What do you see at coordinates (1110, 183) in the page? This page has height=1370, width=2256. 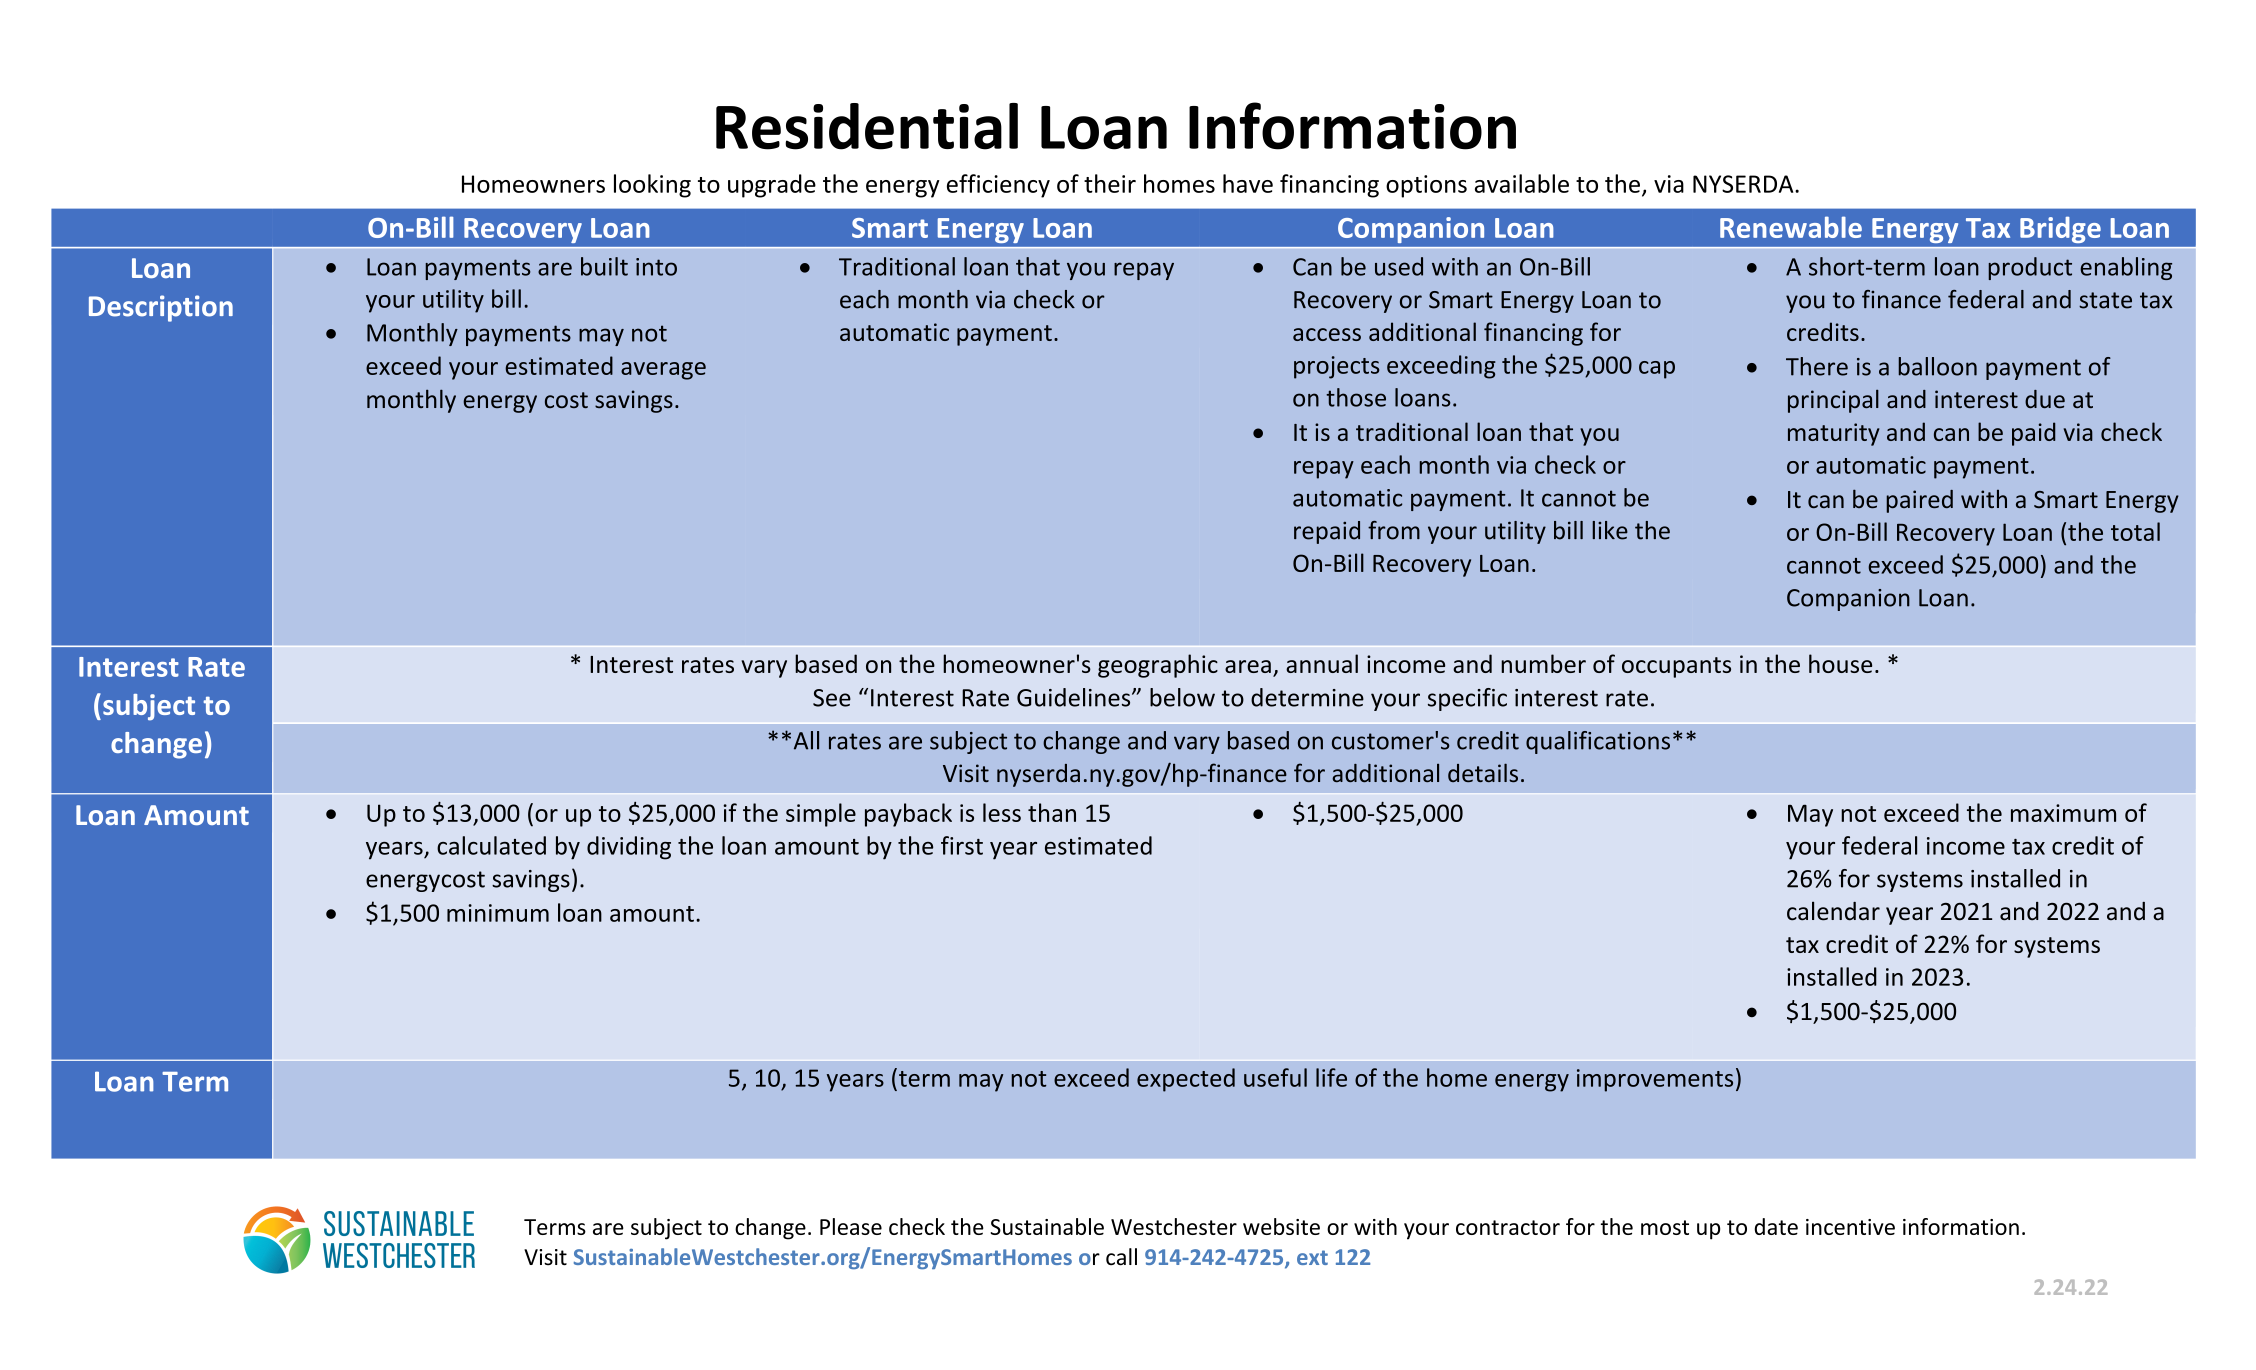 I see `their` at bounding box center [1110, 183].
